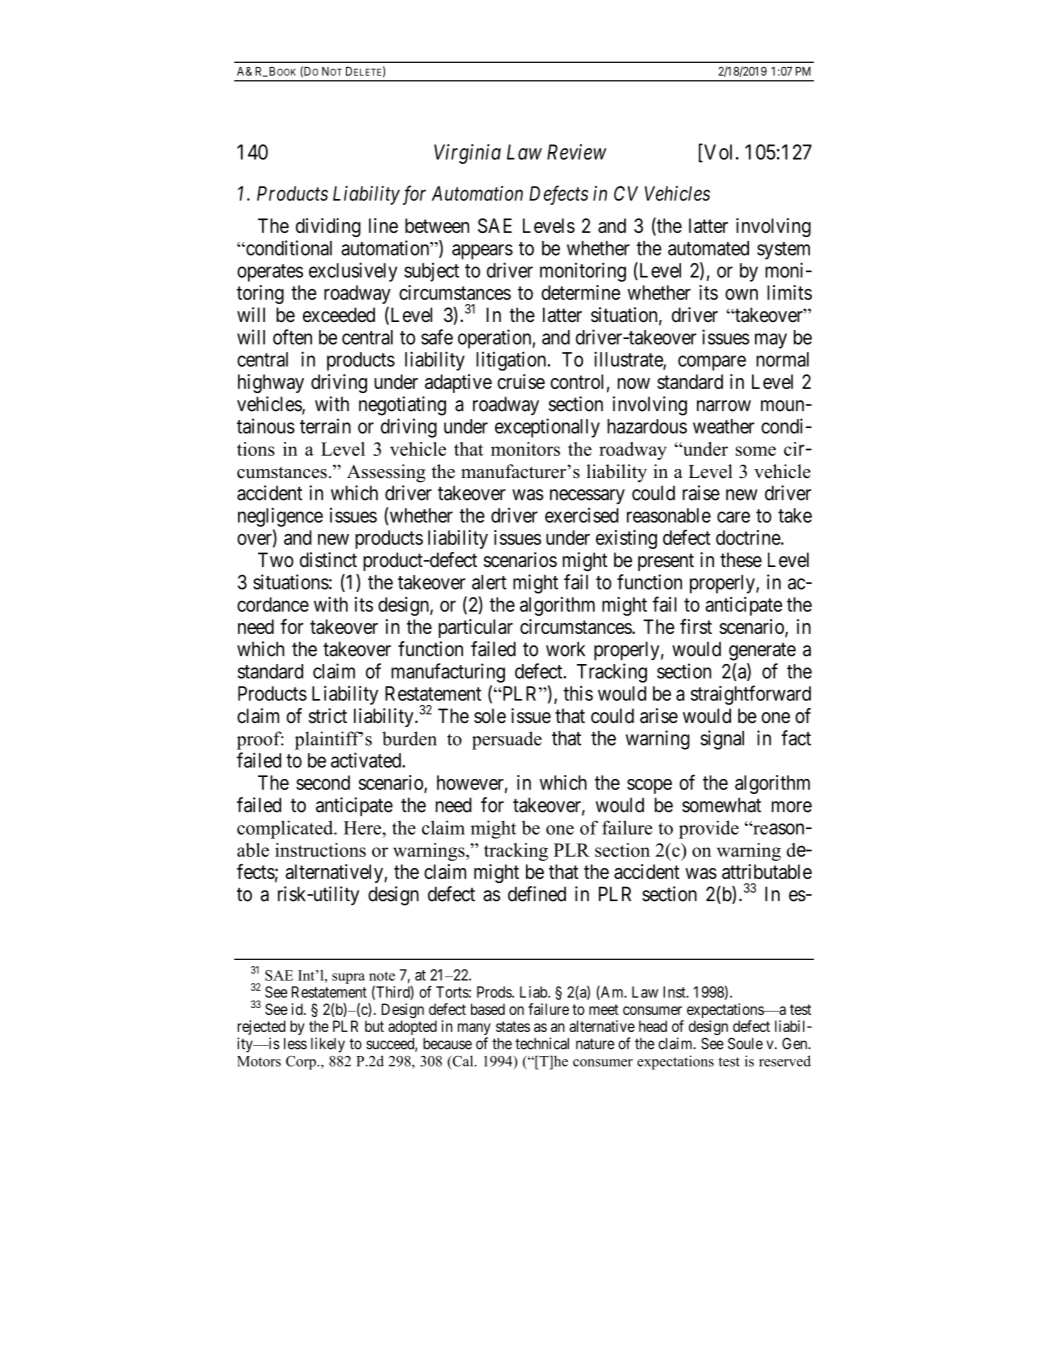  What do you see at coordinates (513, 1026) in the screenshot?
I see `states` at bounding box center [513, 1026].
